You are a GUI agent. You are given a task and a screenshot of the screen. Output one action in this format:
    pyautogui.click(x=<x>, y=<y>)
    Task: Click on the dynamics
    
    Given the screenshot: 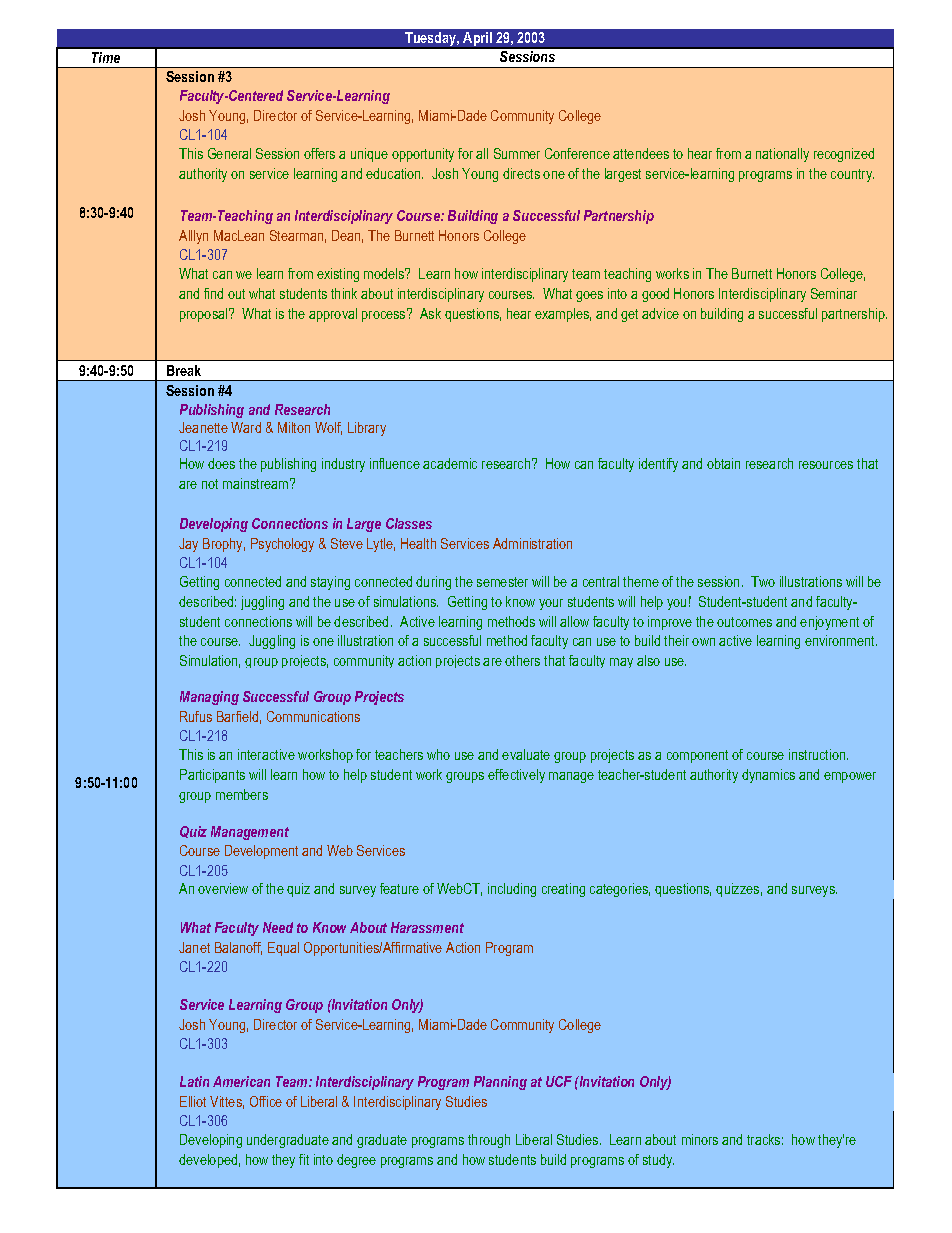 What is the action you would take?
    pyautogui.click(x=768, y=776)
